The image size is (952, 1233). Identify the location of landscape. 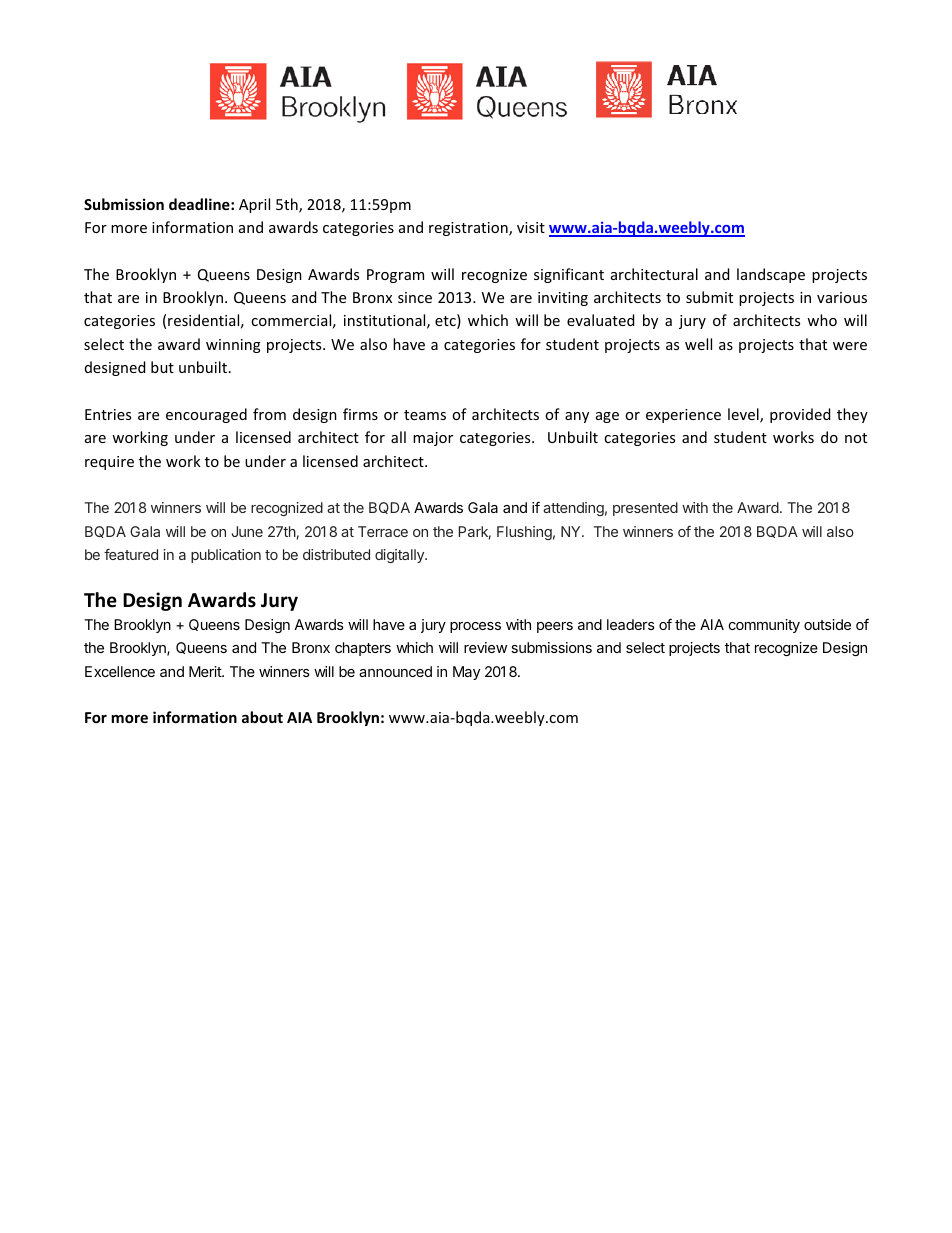
(771, 275).
